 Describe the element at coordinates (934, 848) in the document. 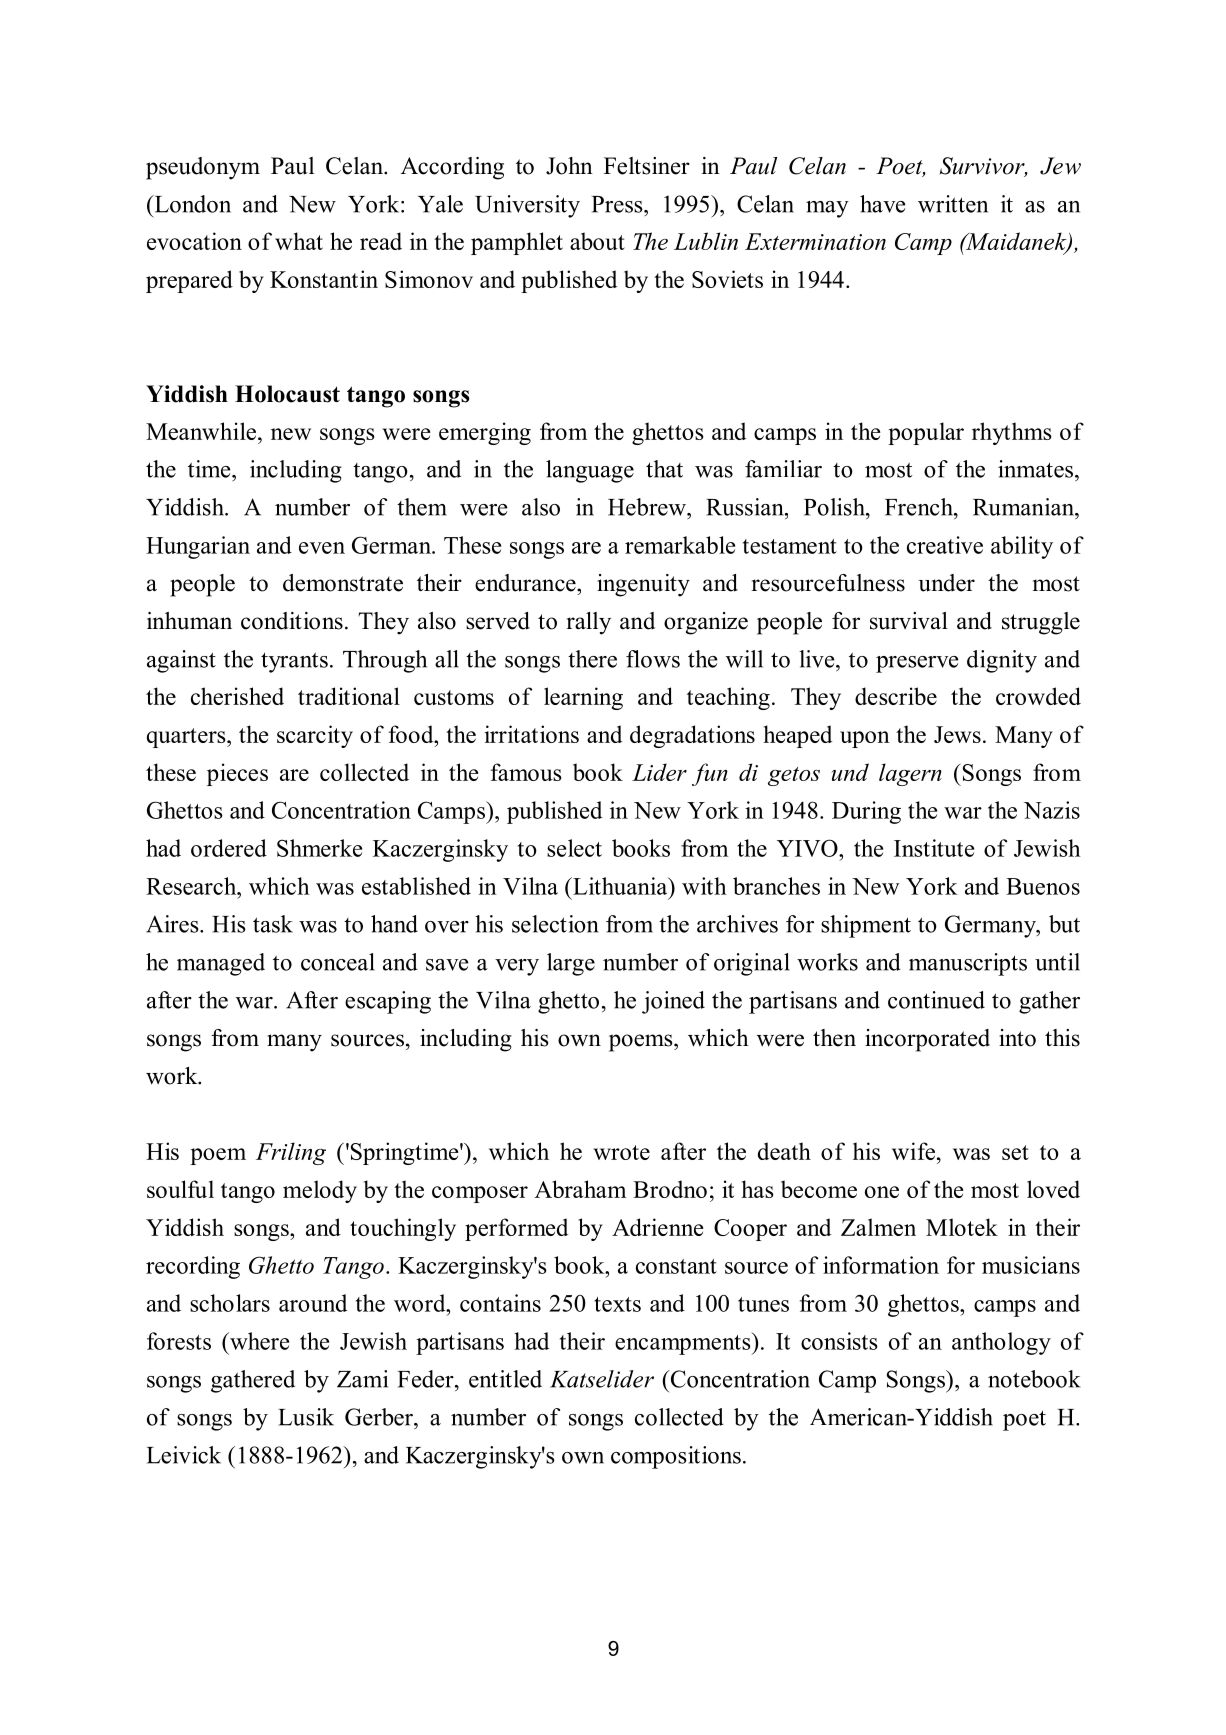

I see `Institute` at that location.
